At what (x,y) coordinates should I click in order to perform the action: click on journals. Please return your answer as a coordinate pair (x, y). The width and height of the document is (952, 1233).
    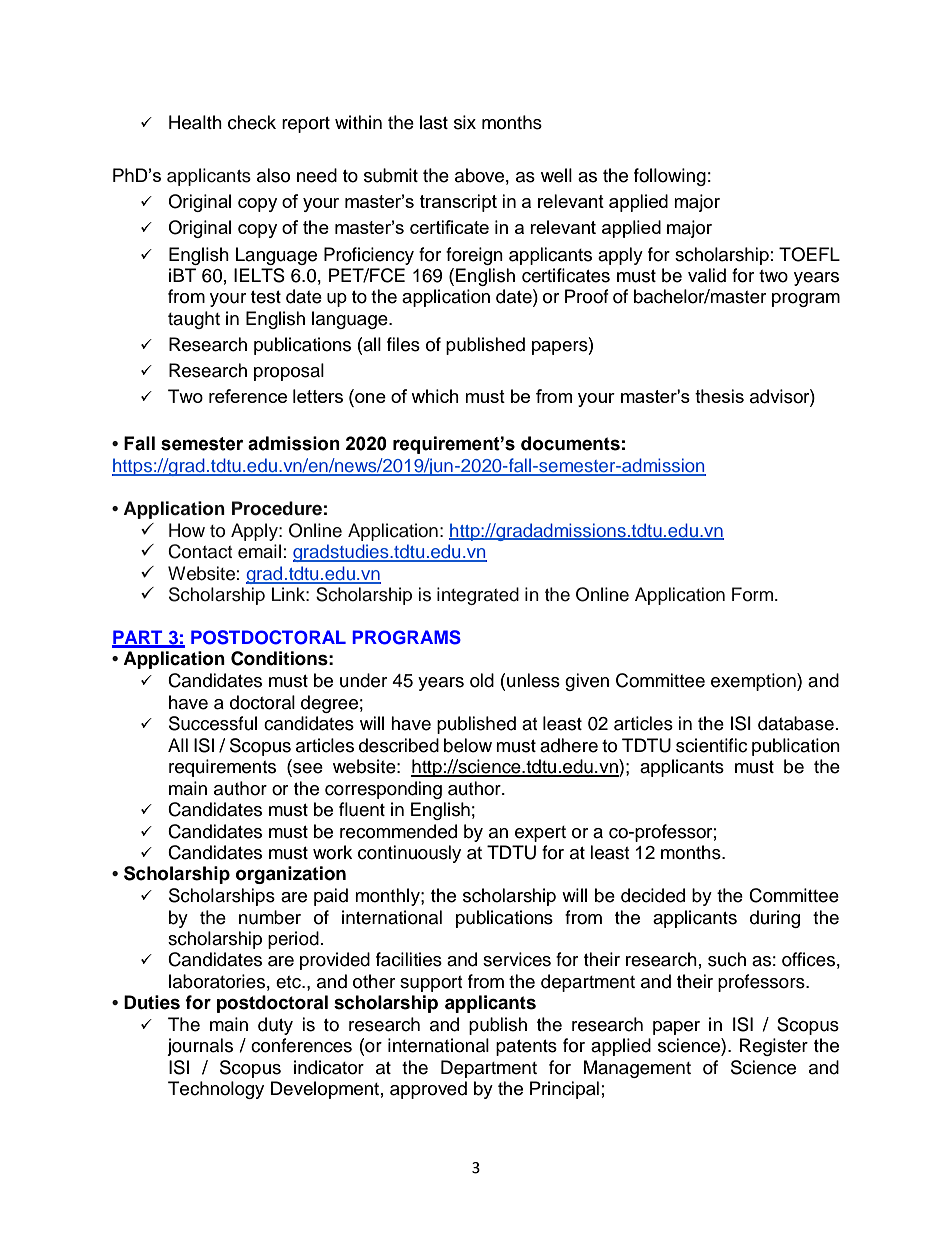
    Looking at the image, I should click on (200, 1047).
